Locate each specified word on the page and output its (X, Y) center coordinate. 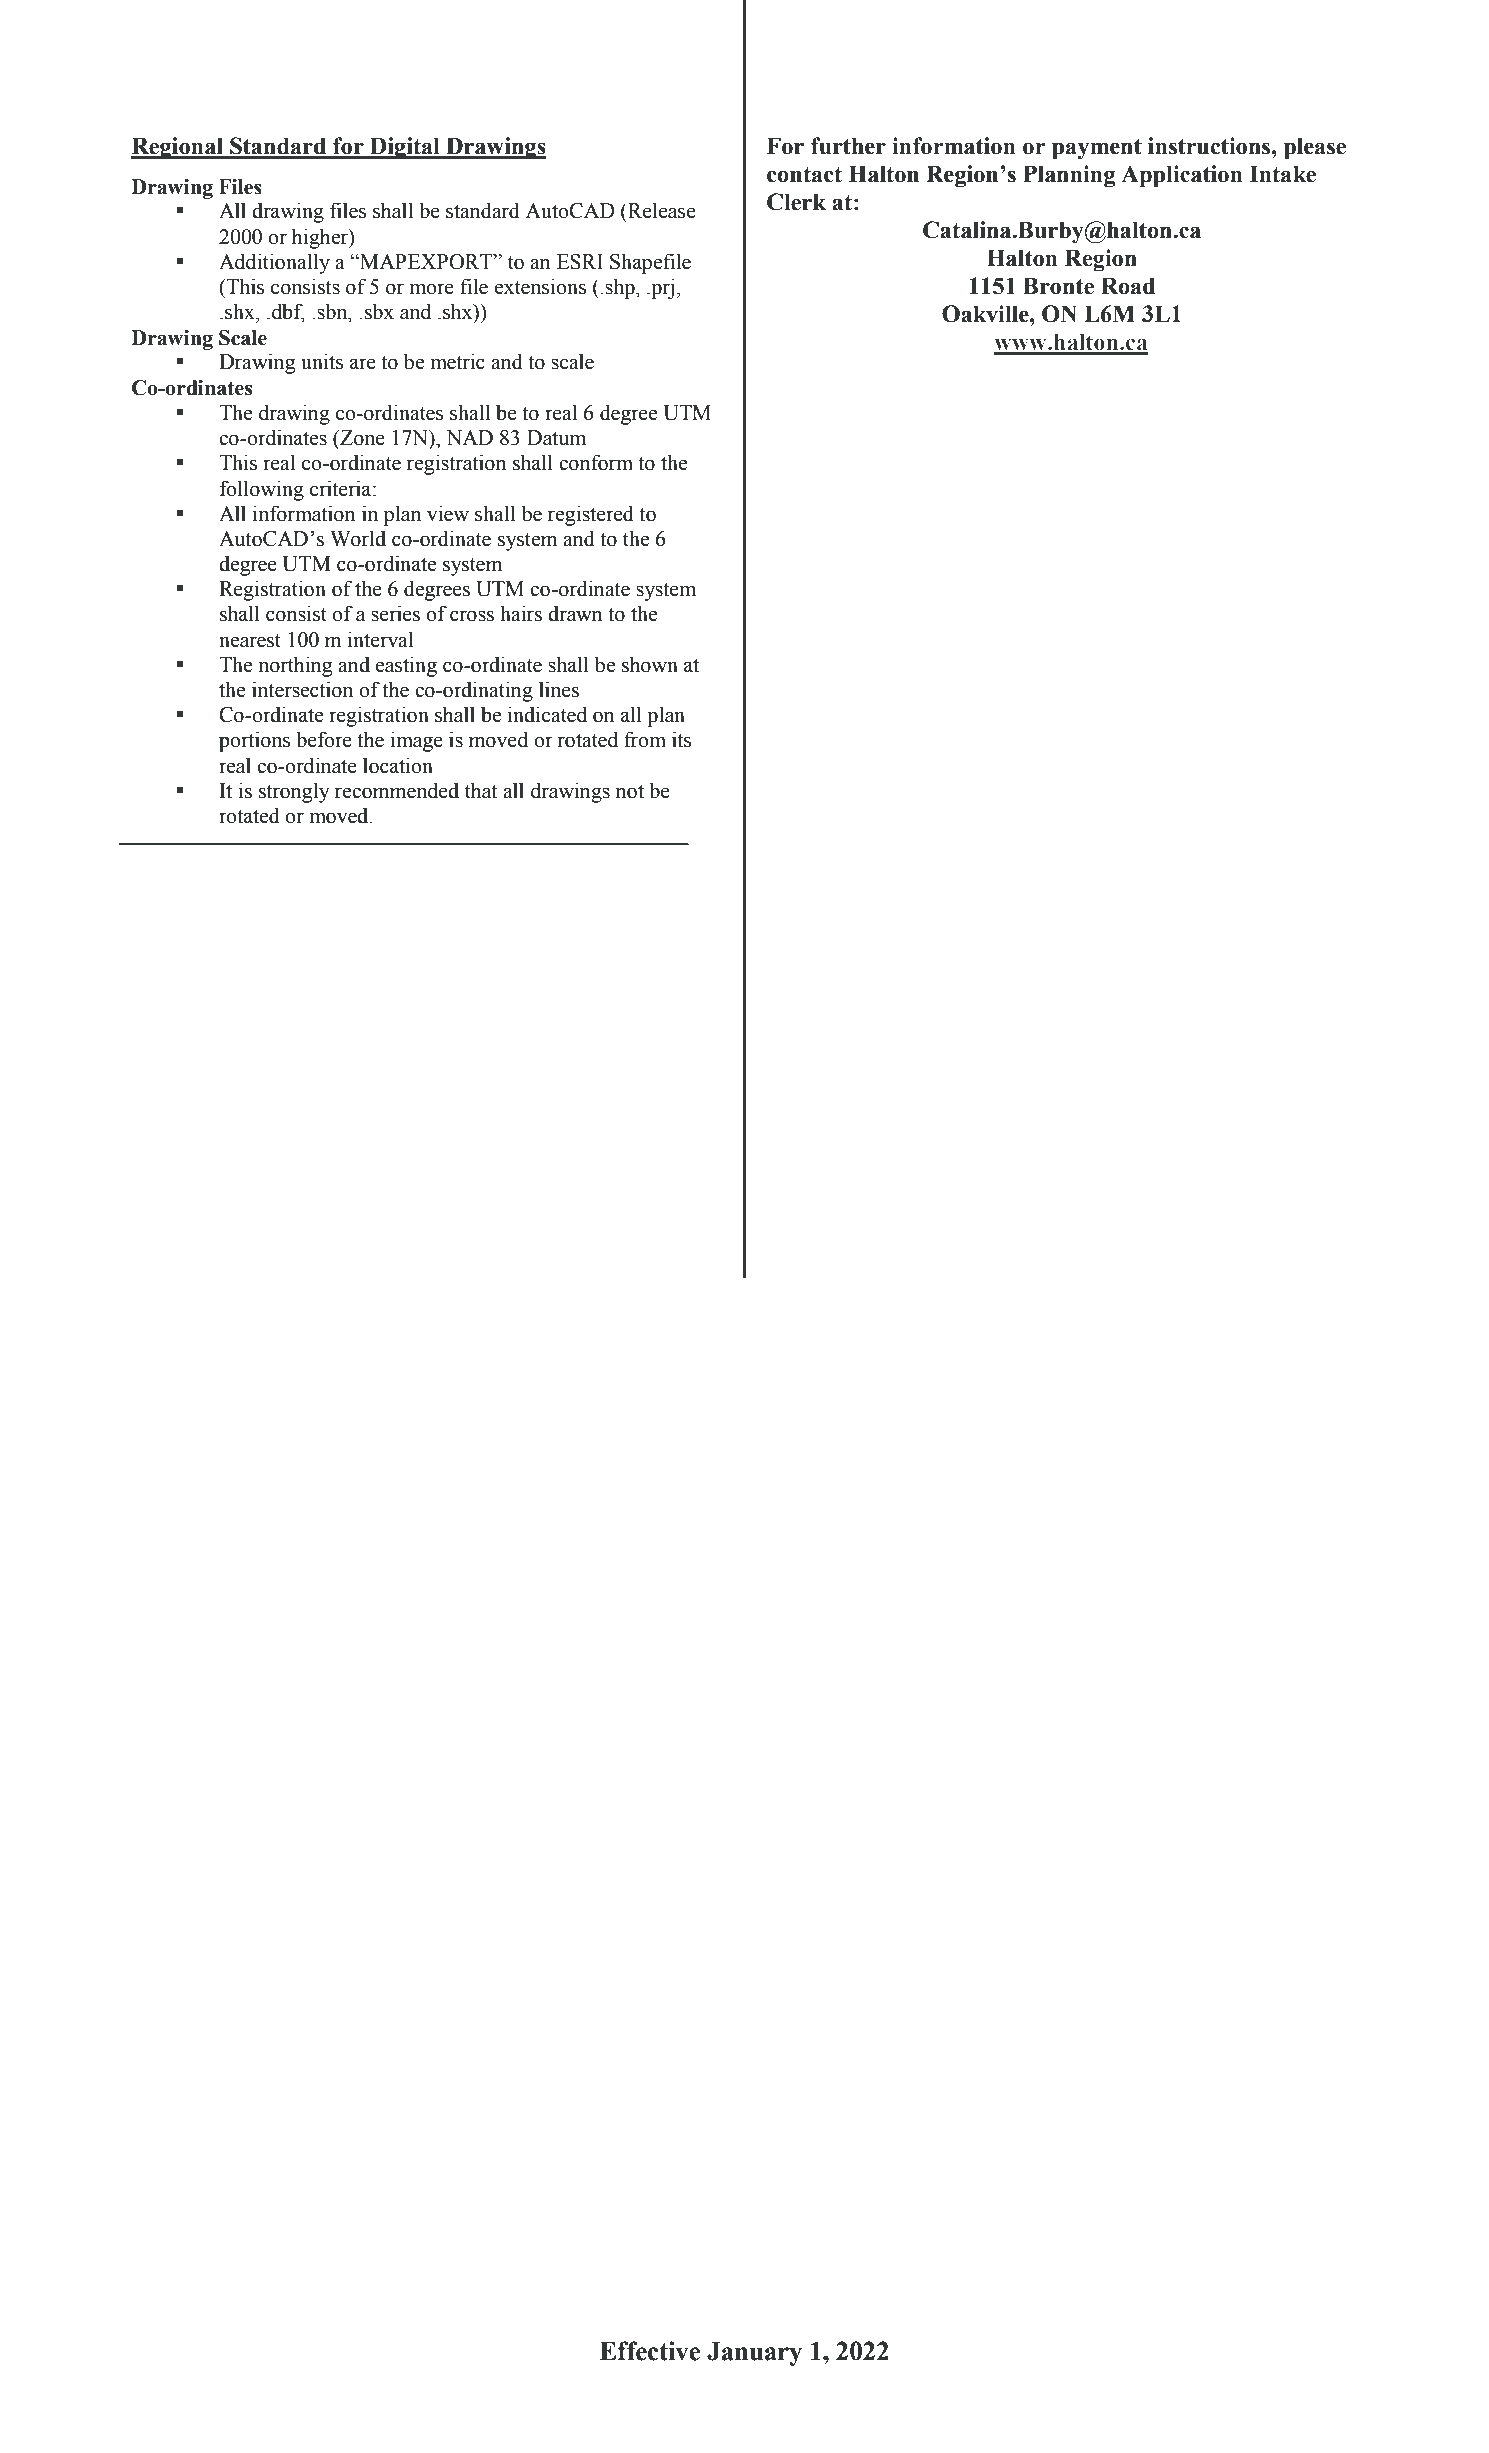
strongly (294, 792)
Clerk (796, 202)
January (754, 2354)
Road (1128, 286)
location (398, 765)
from (645, 739)
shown (650, 664)
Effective (650, 2351)
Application (1182, 176)
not (630, 792)
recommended (397, 790)
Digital (405, 148)
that (481, 790)
